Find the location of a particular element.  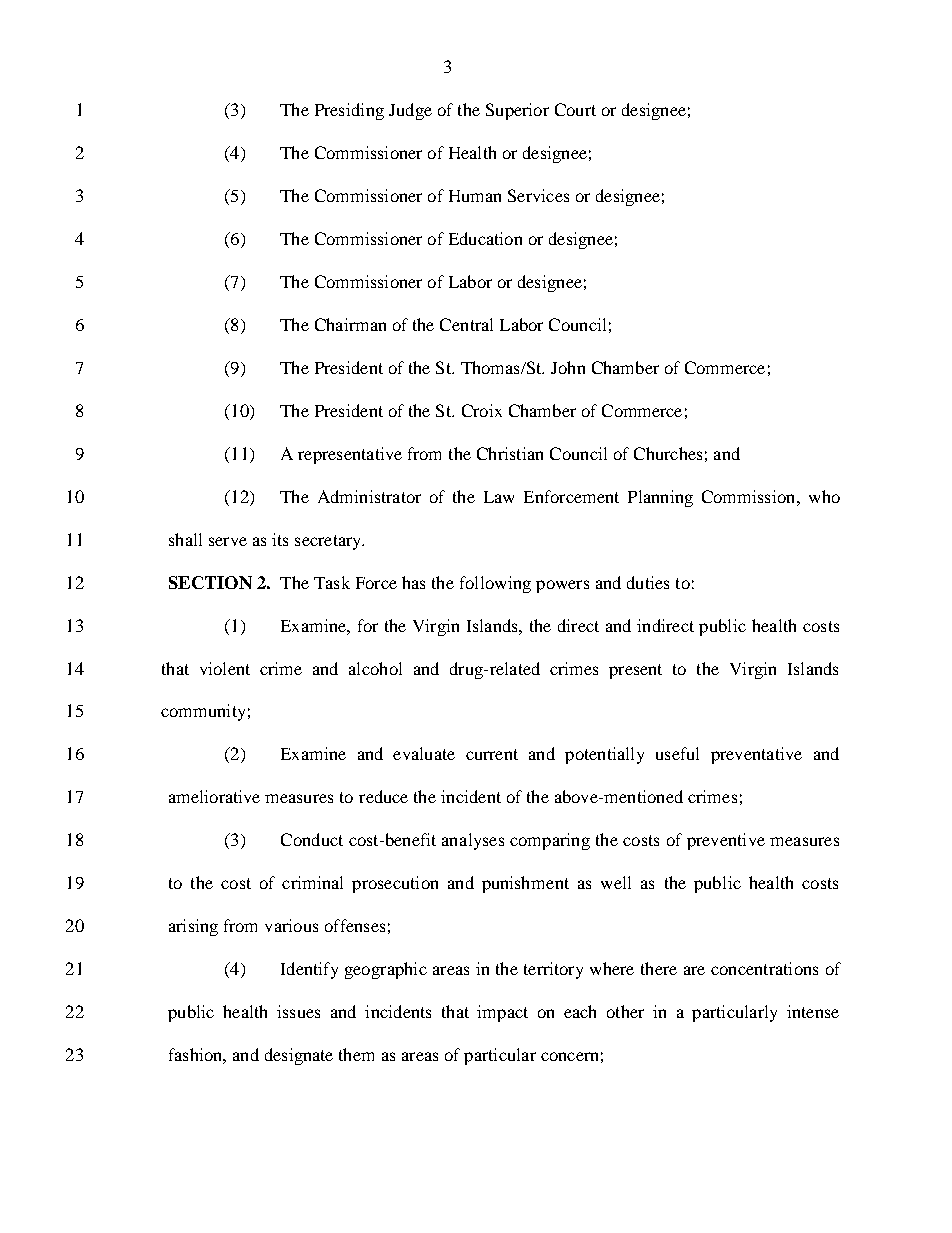

Court is located at coordinates (575, 109).
